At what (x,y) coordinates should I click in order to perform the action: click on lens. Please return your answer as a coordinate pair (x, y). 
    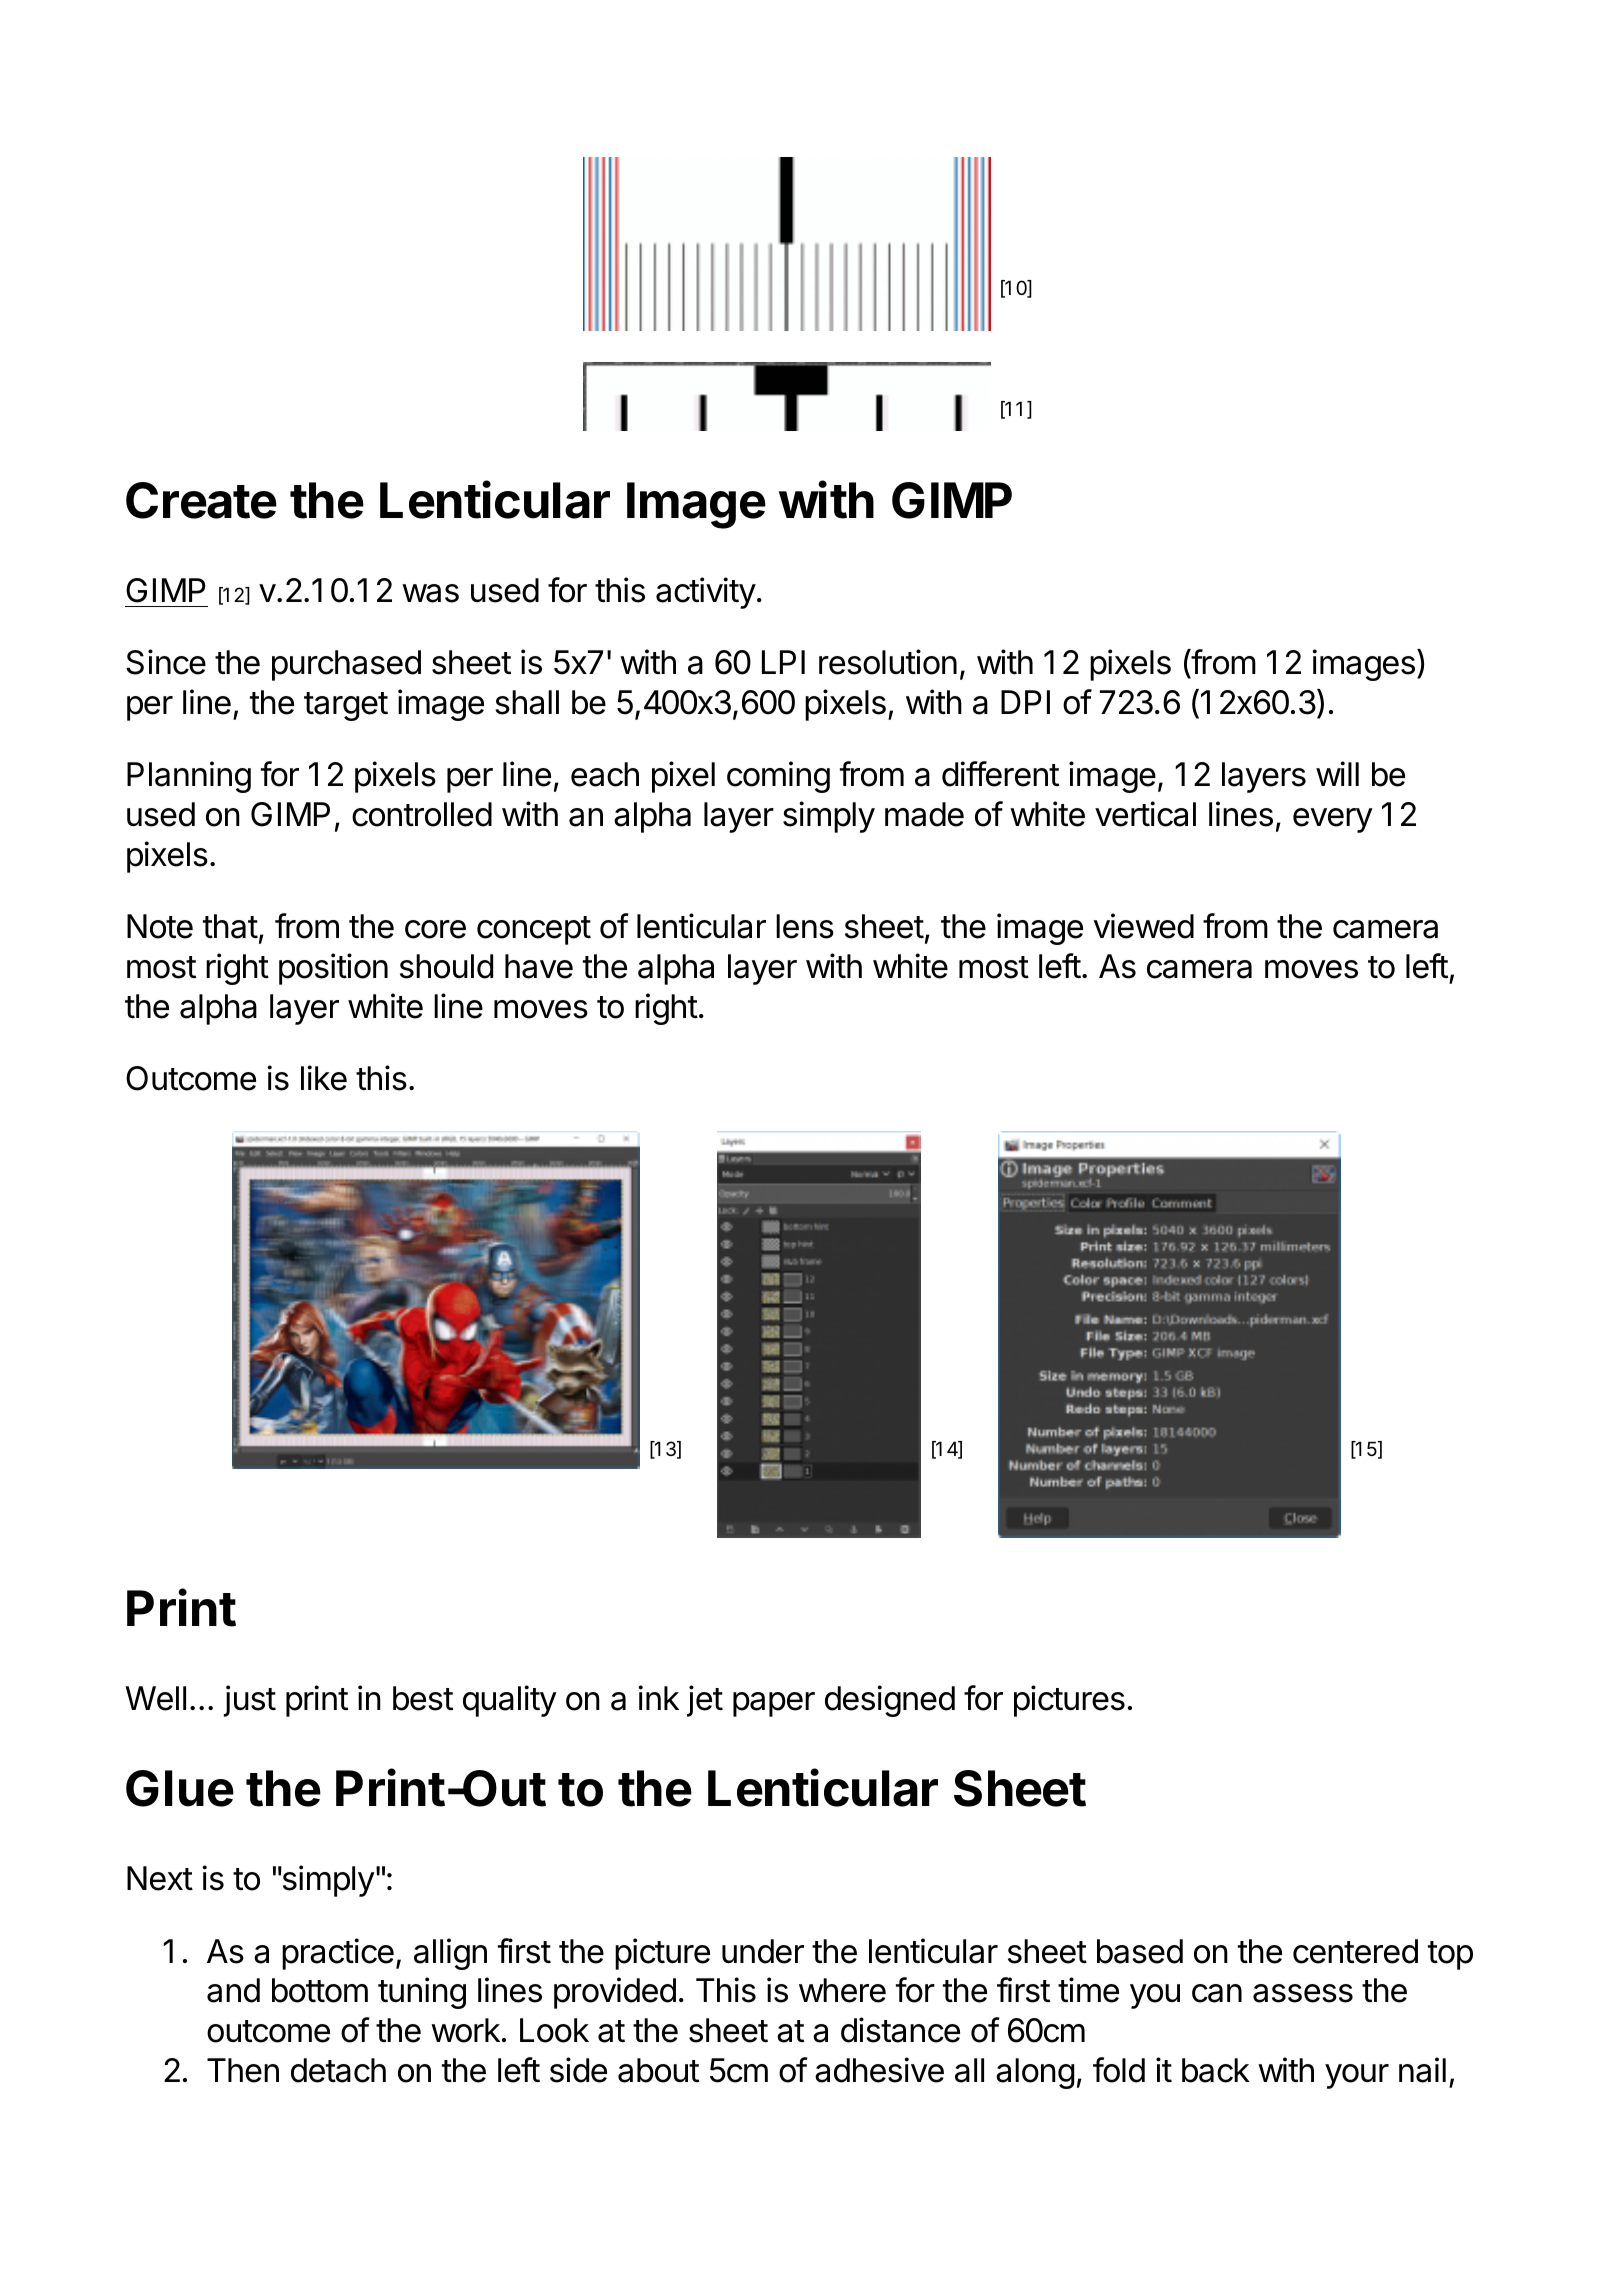
    Looking at the image, I should click on (805, 926).
